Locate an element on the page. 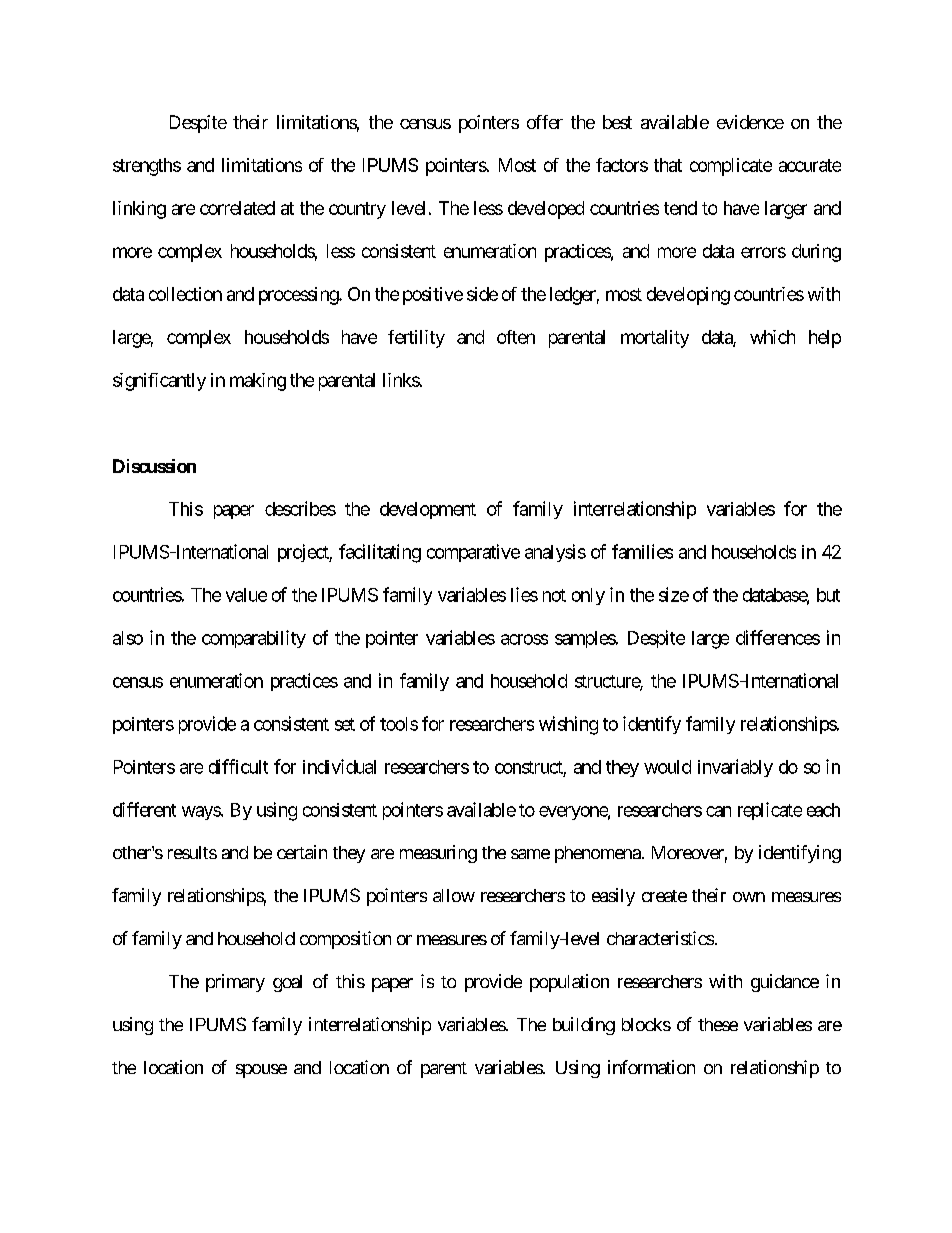  wishing is located at coordinates (568, 725).
